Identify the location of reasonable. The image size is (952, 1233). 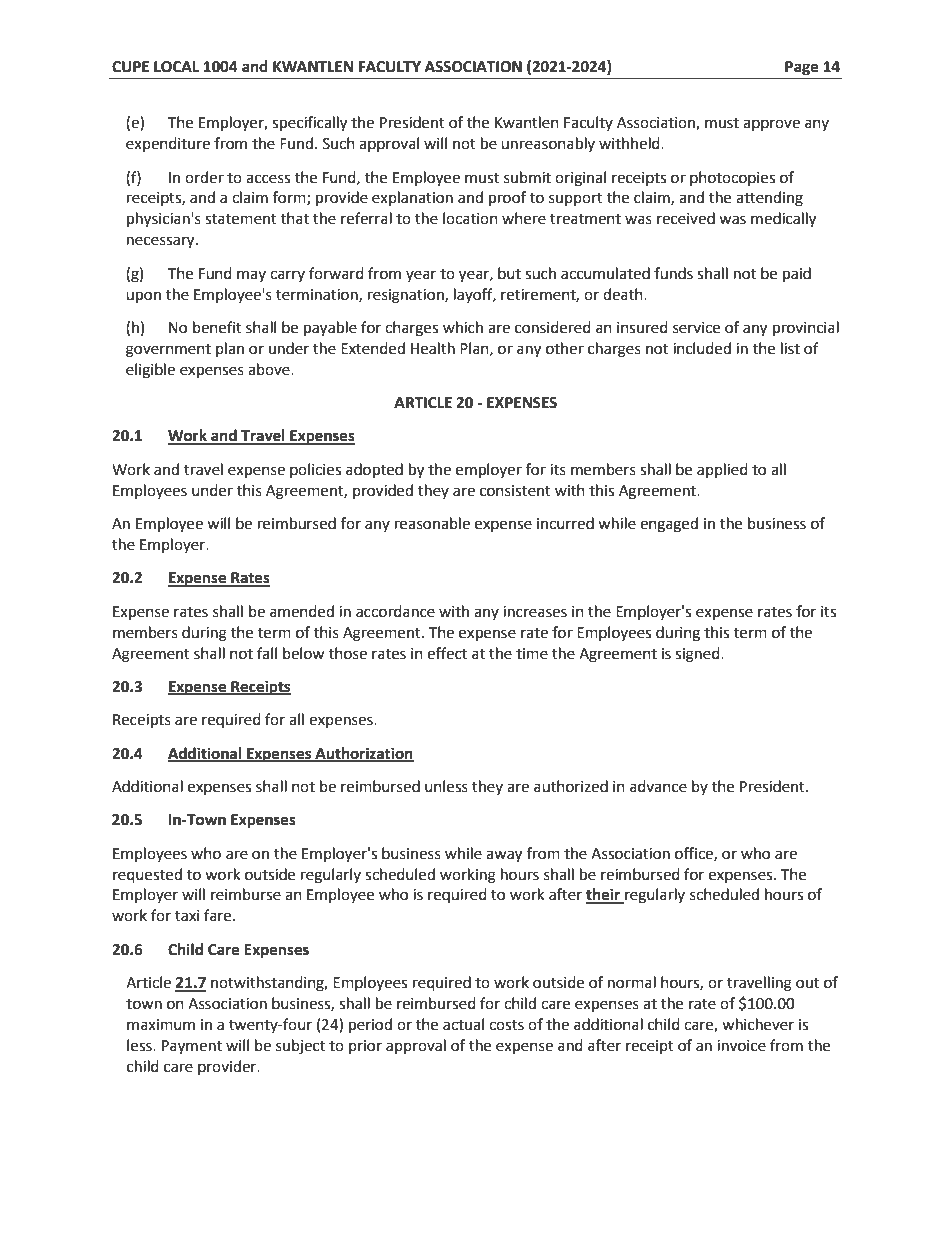
(432, 523).
